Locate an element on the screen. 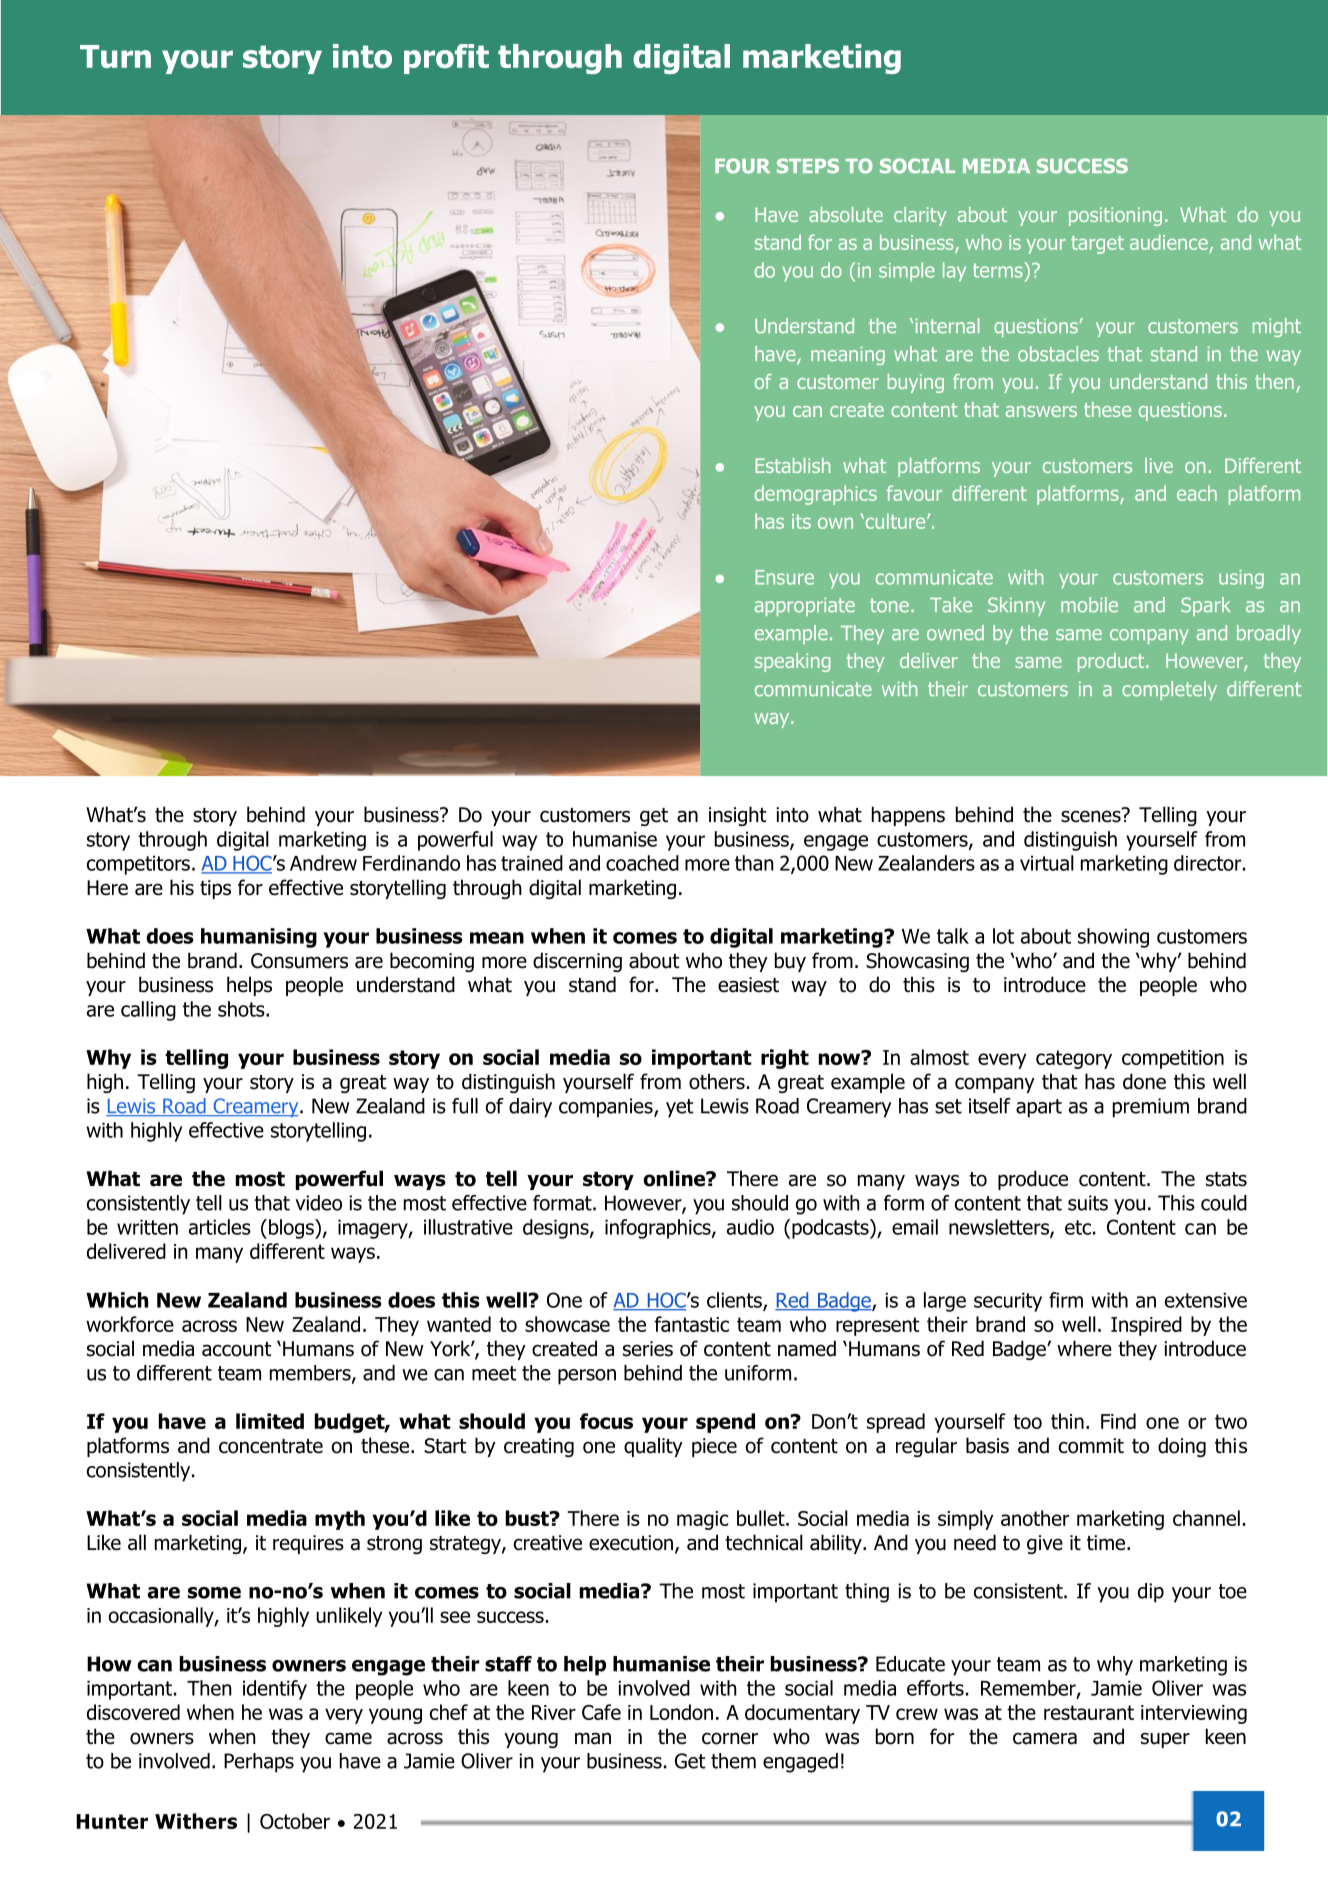 This screenshot has height=1880, width=1328. FOUR is located at coordinates (742, 166).
